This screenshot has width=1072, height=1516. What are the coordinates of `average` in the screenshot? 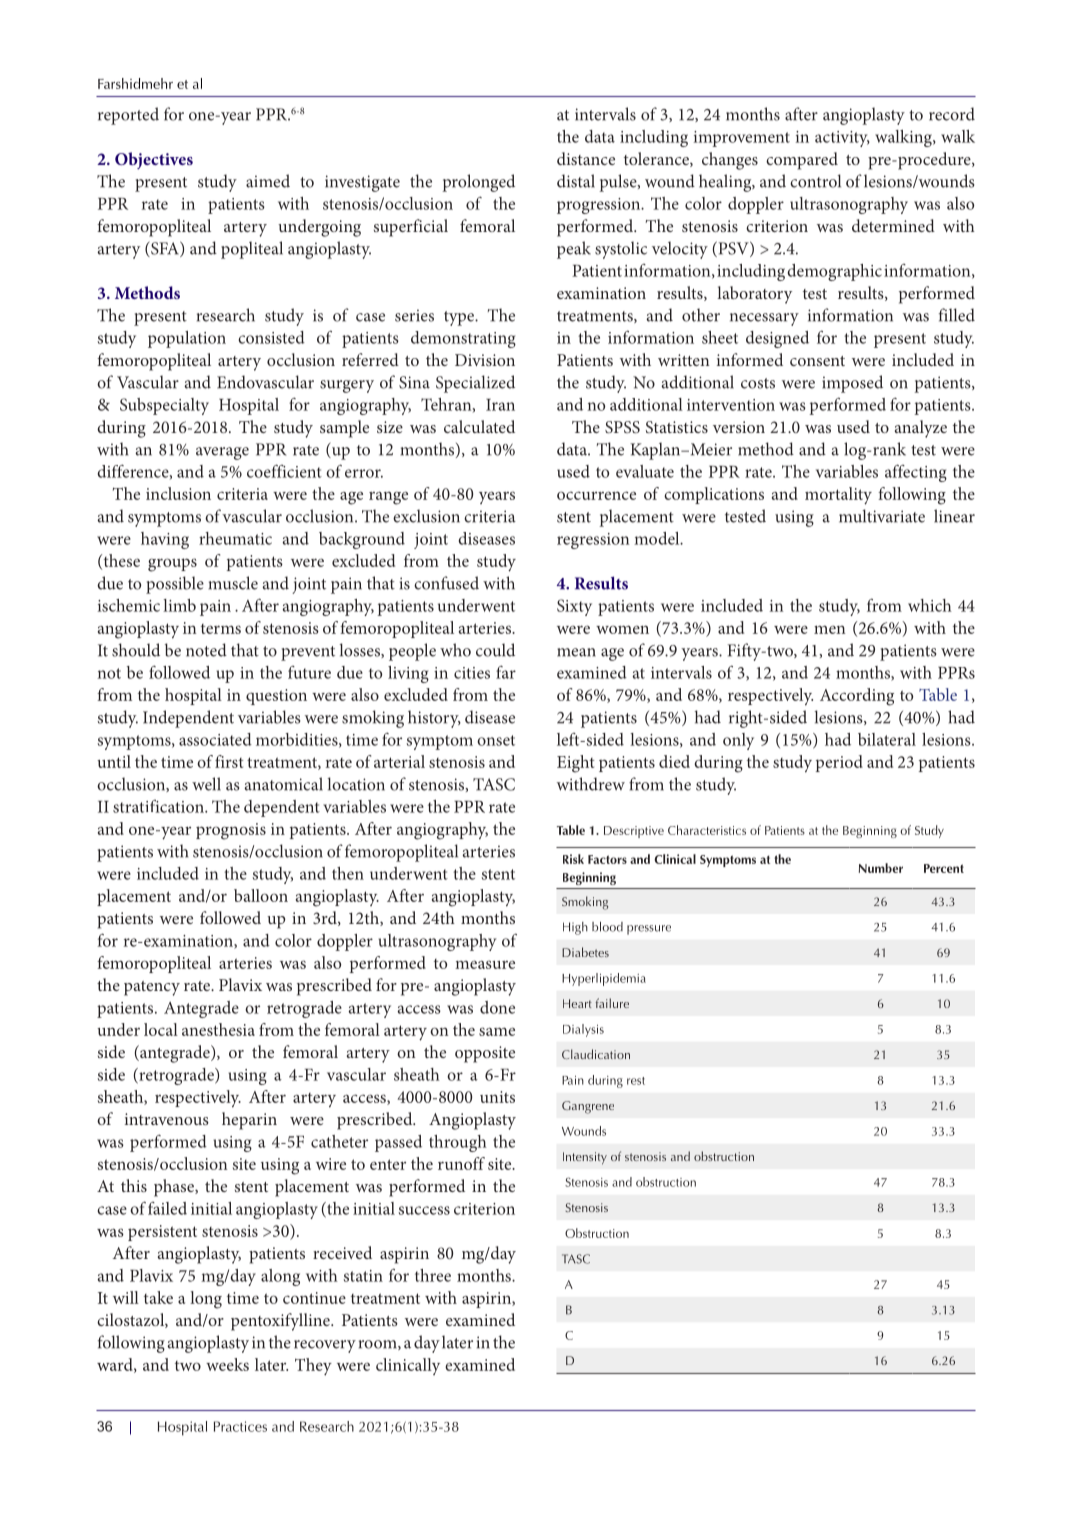 It's located at (222, 453).
